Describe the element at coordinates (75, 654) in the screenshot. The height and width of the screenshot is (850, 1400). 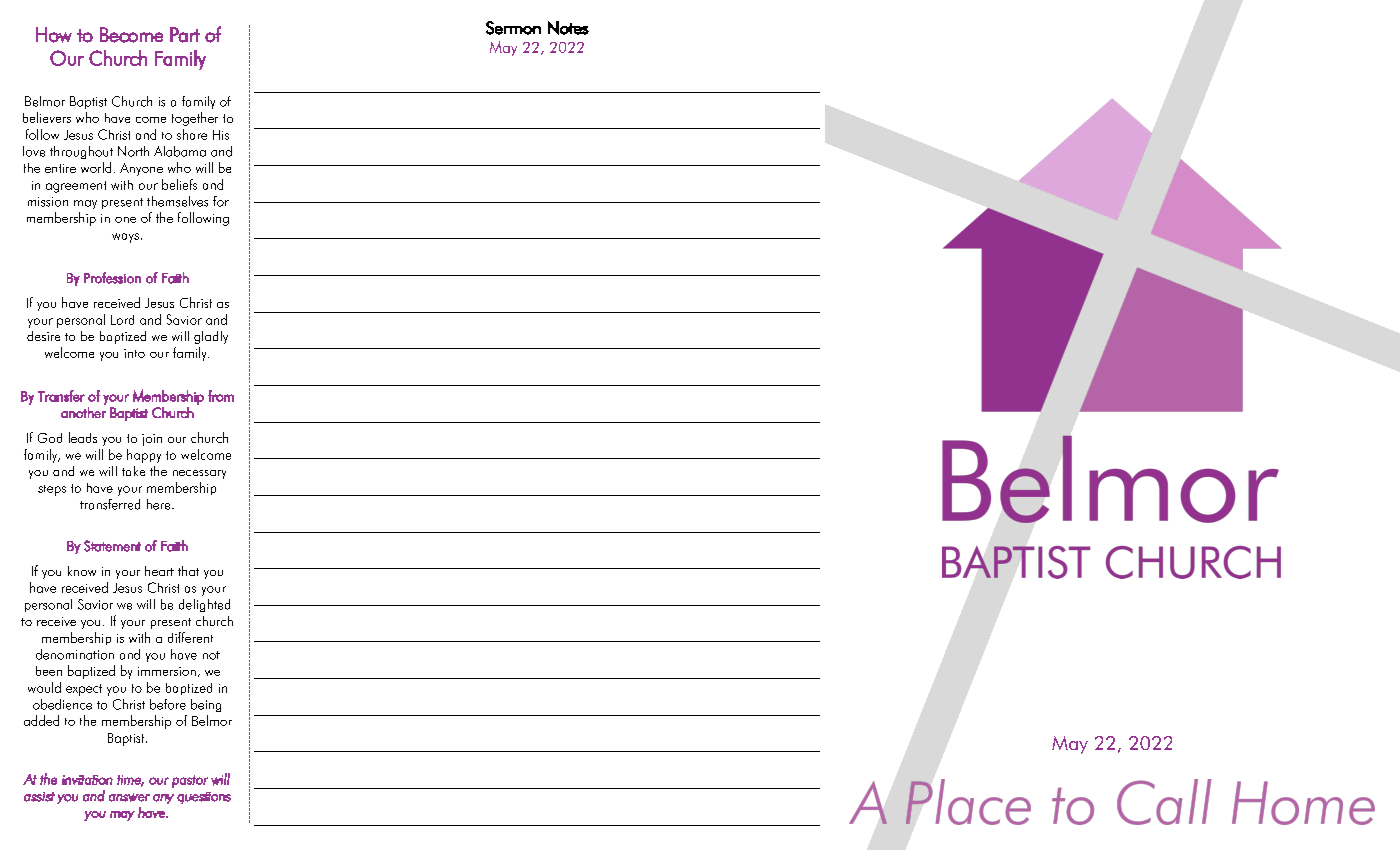
I see `denomination` at that location.
